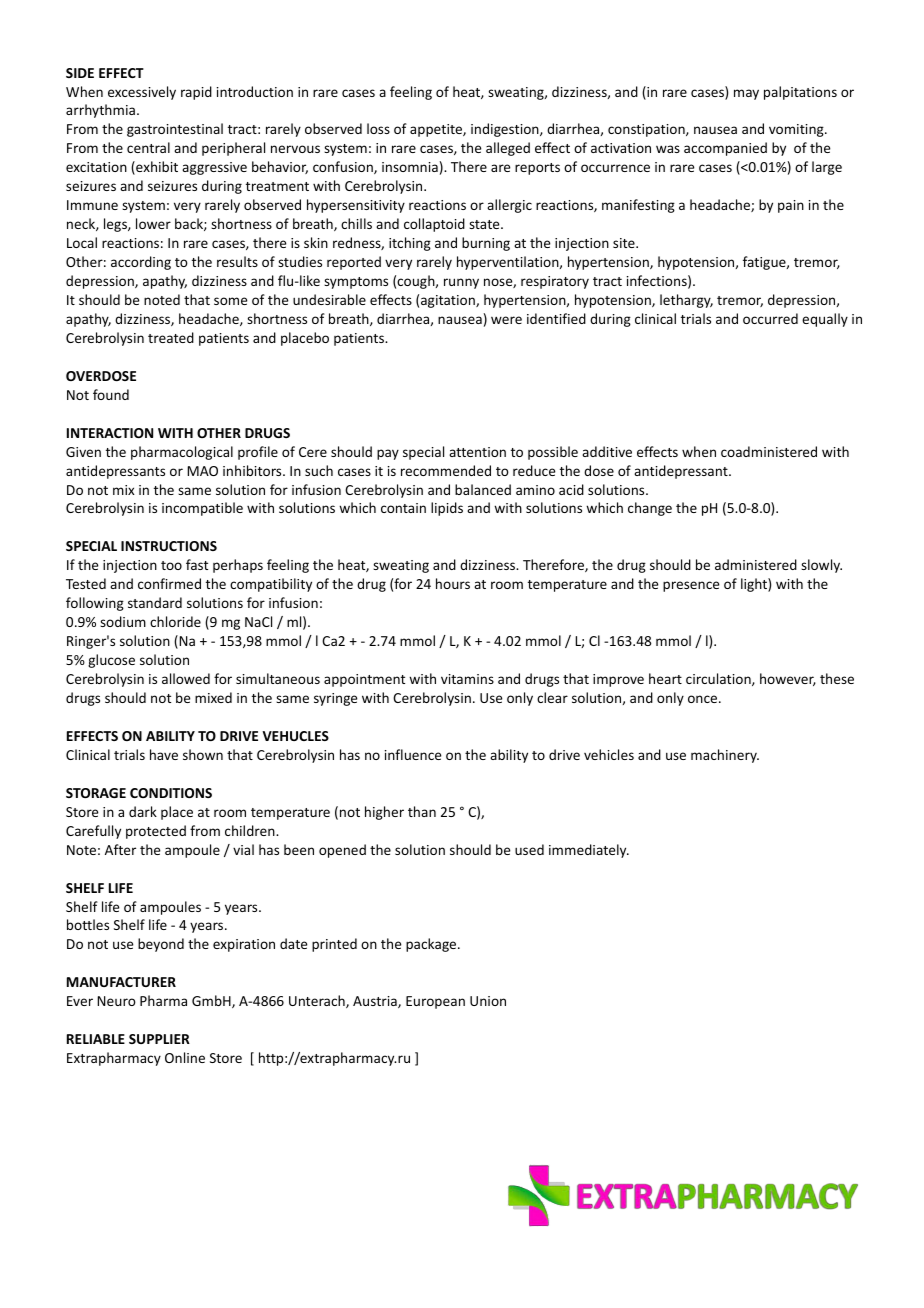 The height and width of the screenshot is (1308, 924). I want to click on may, so click(746, 94).
